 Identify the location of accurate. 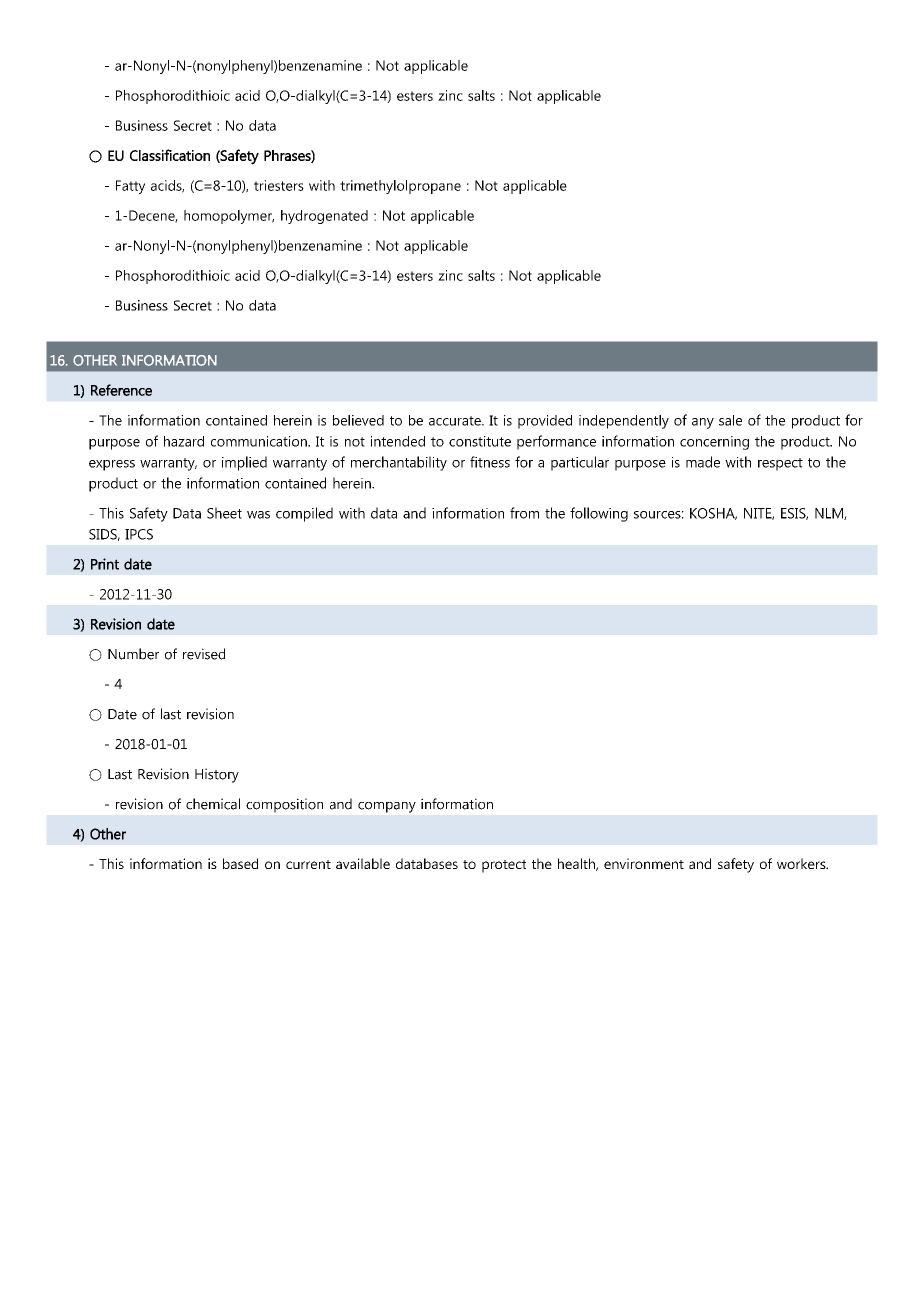
(456, 421).
